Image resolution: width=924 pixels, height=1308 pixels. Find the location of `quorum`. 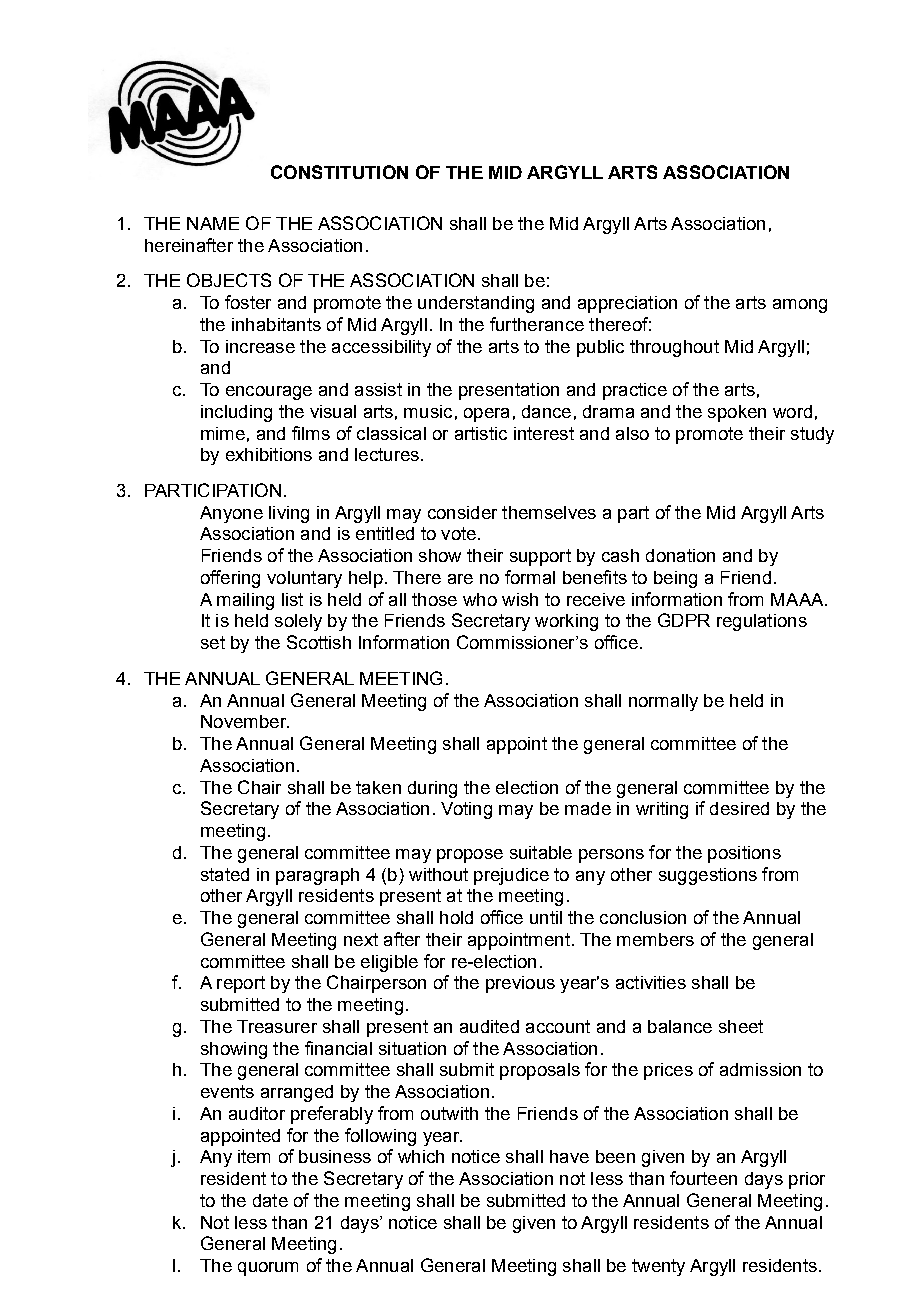

quorum is located at coordinates (268, 1269).
